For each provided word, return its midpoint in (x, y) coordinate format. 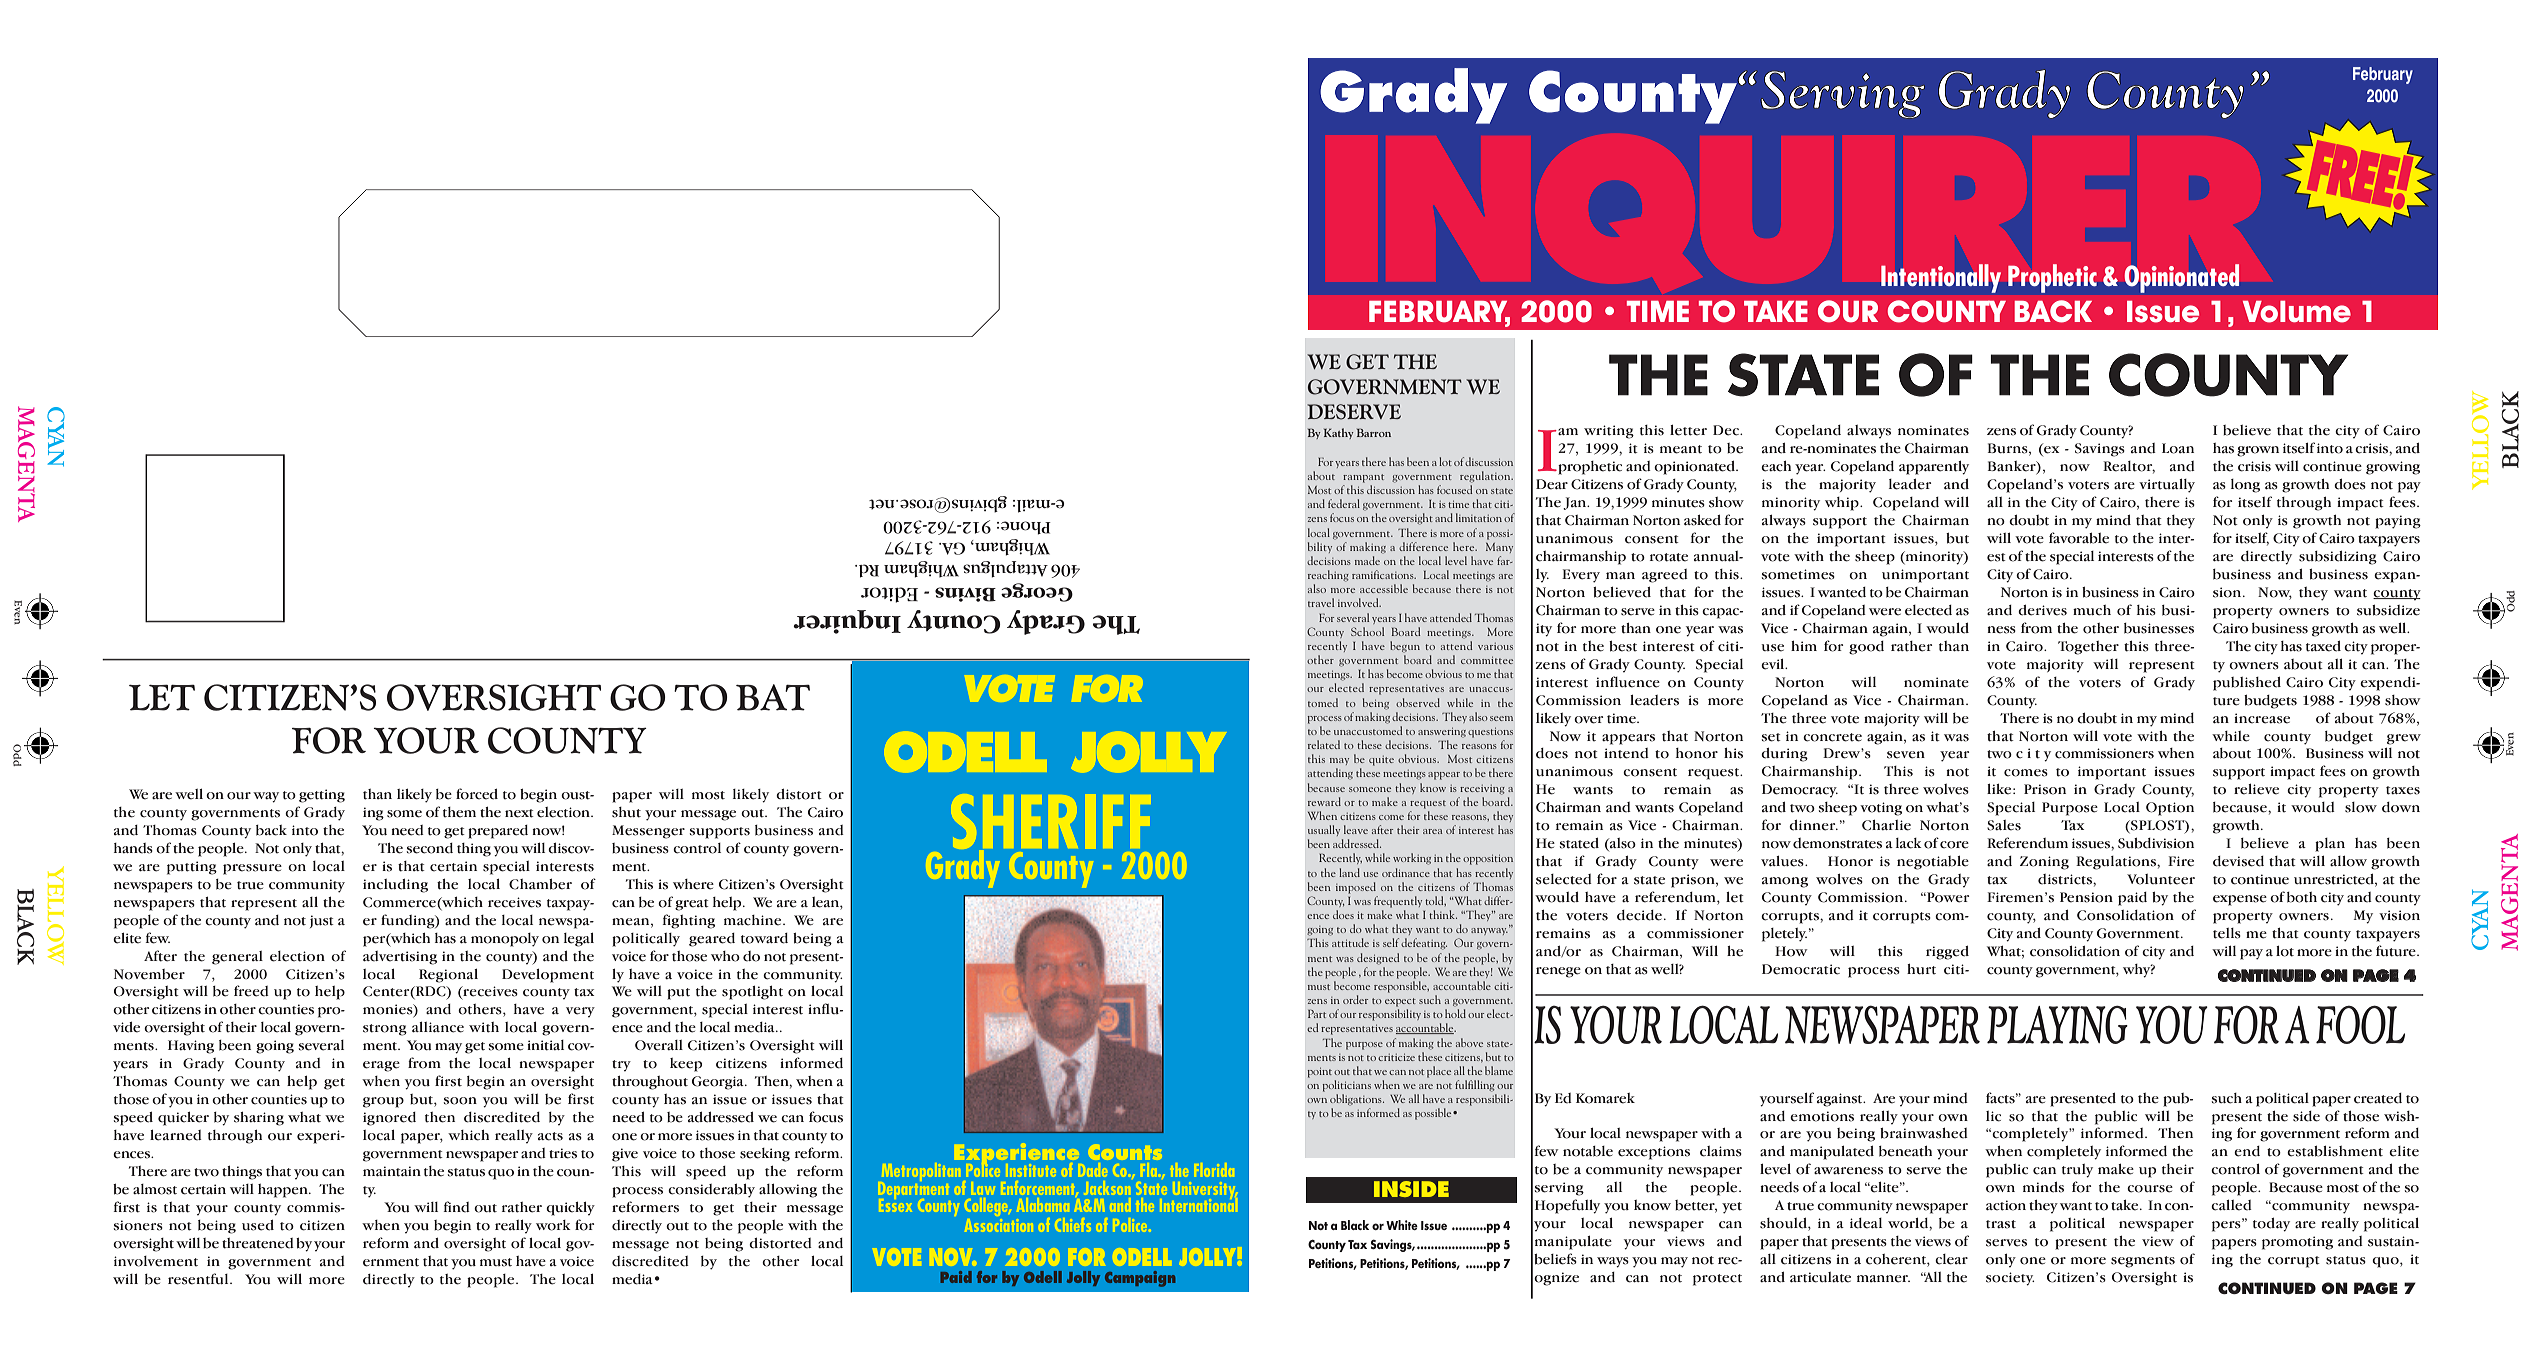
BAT (773, 697)
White (1402, 1225)
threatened (258, 1243)
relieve (2256, 789)
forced (477, 794)
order (1355, 999)
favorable (2079, 538)
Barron (1374, 432)
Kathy (1338, 433)
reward (1324, 801)
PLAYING (2057, 1025)
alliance (438, 1027)
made (1367, 560)
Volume (2297, 312)
